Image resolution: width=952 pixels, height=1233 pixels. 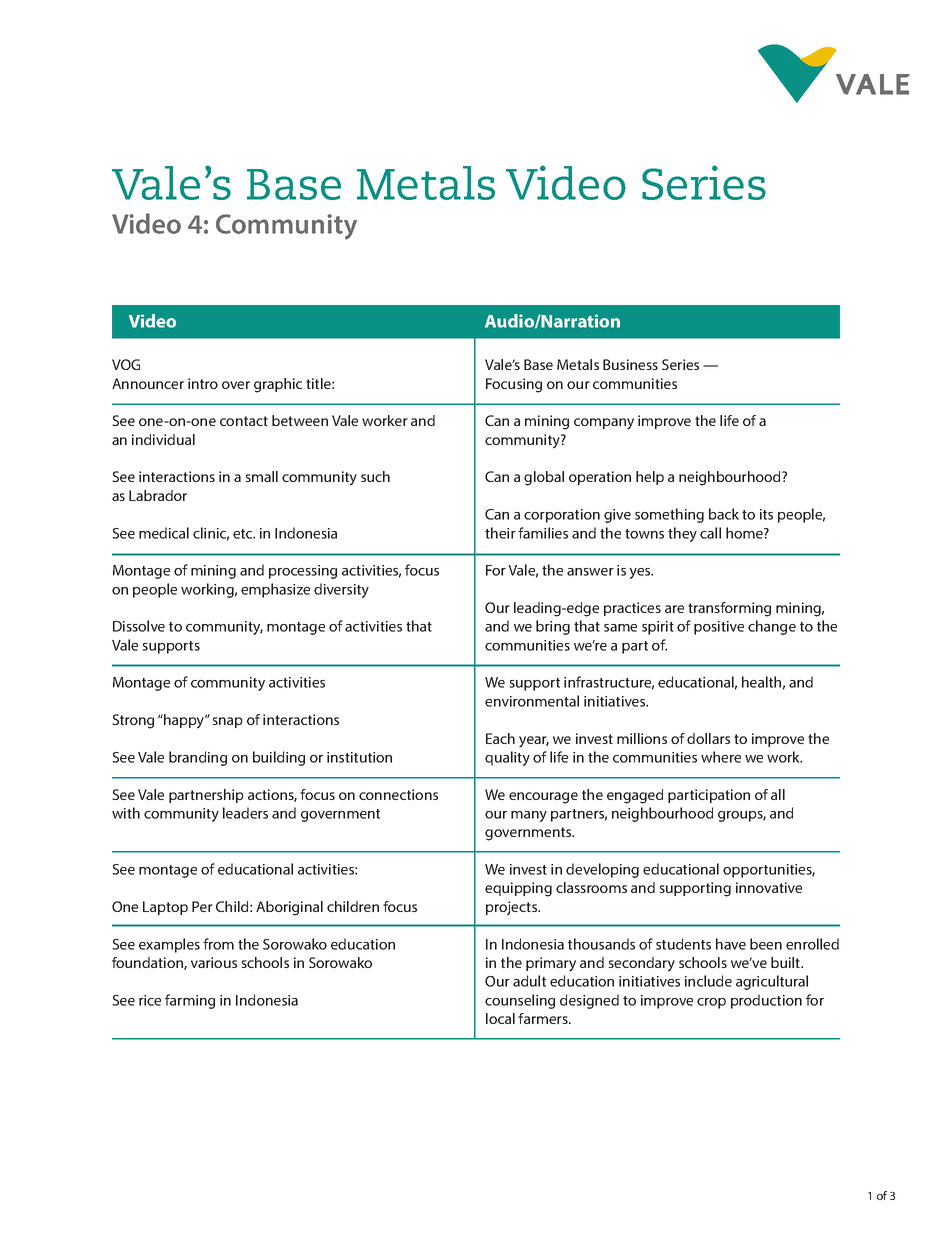 What do you see at coordinates (164, 533) in the image?
I see `medical` at bounding box center [164, 533].
